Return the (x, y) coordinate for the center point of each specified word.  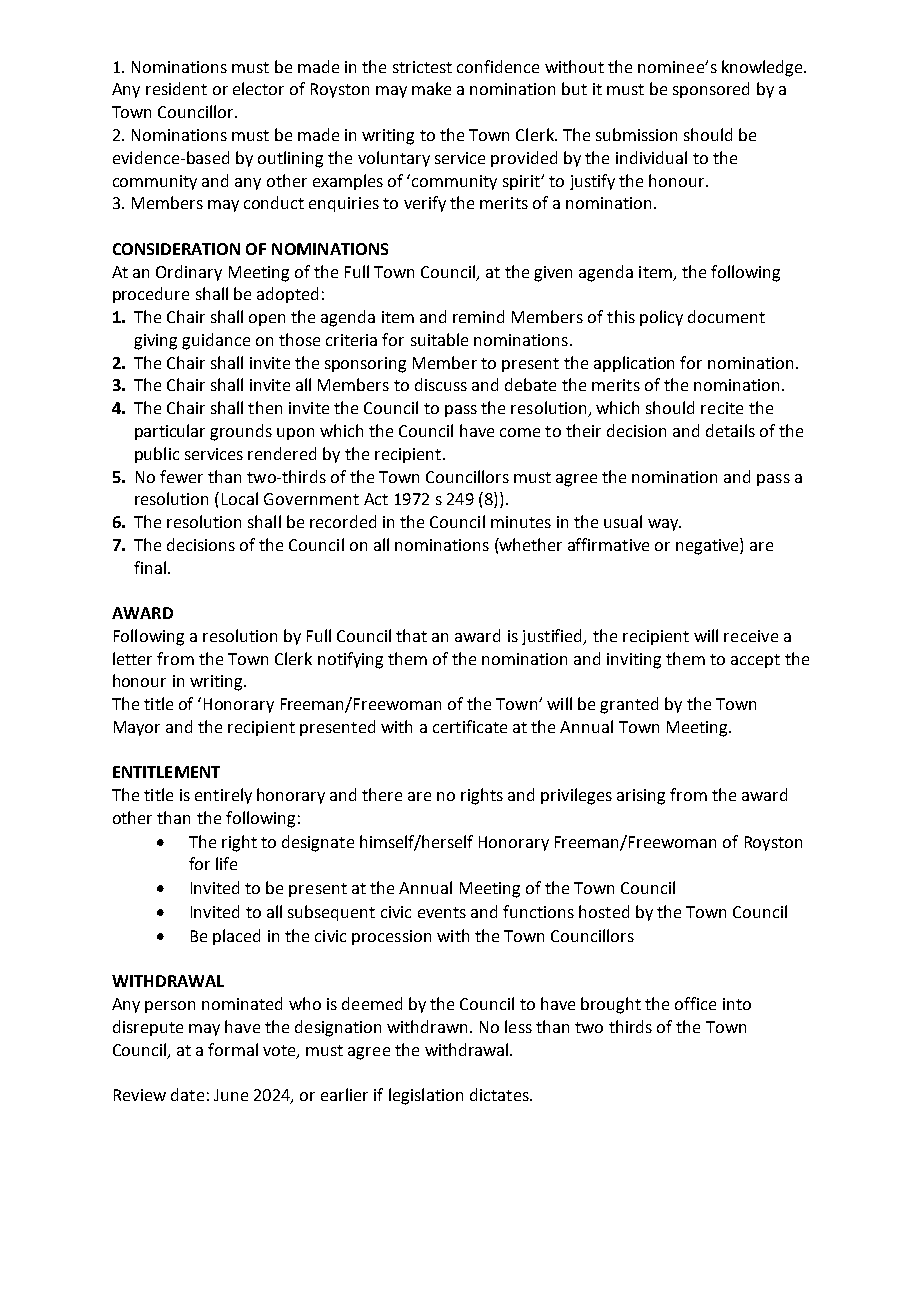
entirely (223, 796)
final (150, 567)
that (411, 635)
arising (641, 797)
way (664, 525)
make (431, 88)
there (382, 794)
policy (661, 318)
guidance (216, 341)
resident (176, 88)
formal (233, 1049)
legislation (426, 1096)
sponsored (711, 90)
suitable (439, 339)
